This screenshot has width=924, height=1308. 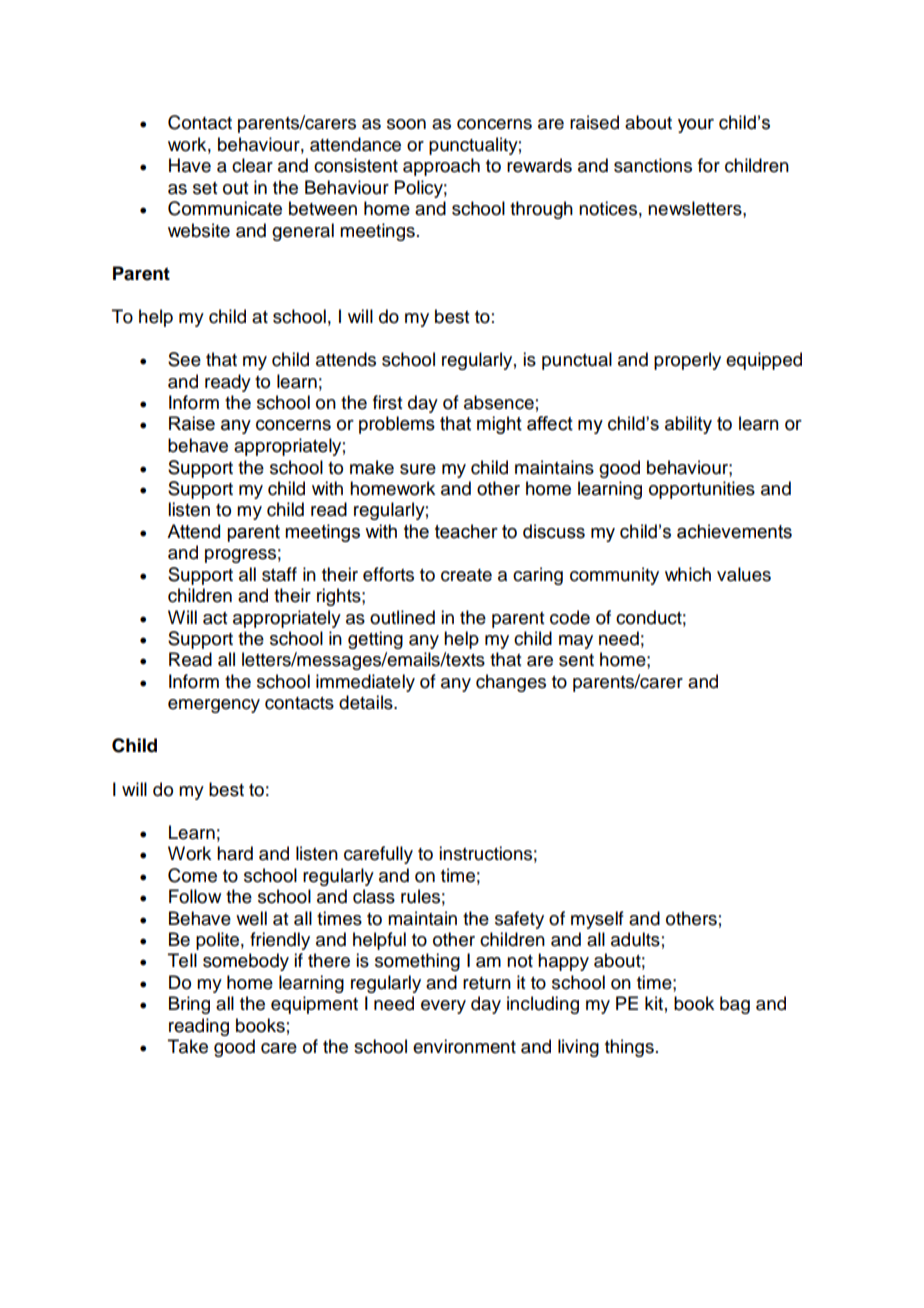 I want to click on absence, so click(x=499, y=402).
